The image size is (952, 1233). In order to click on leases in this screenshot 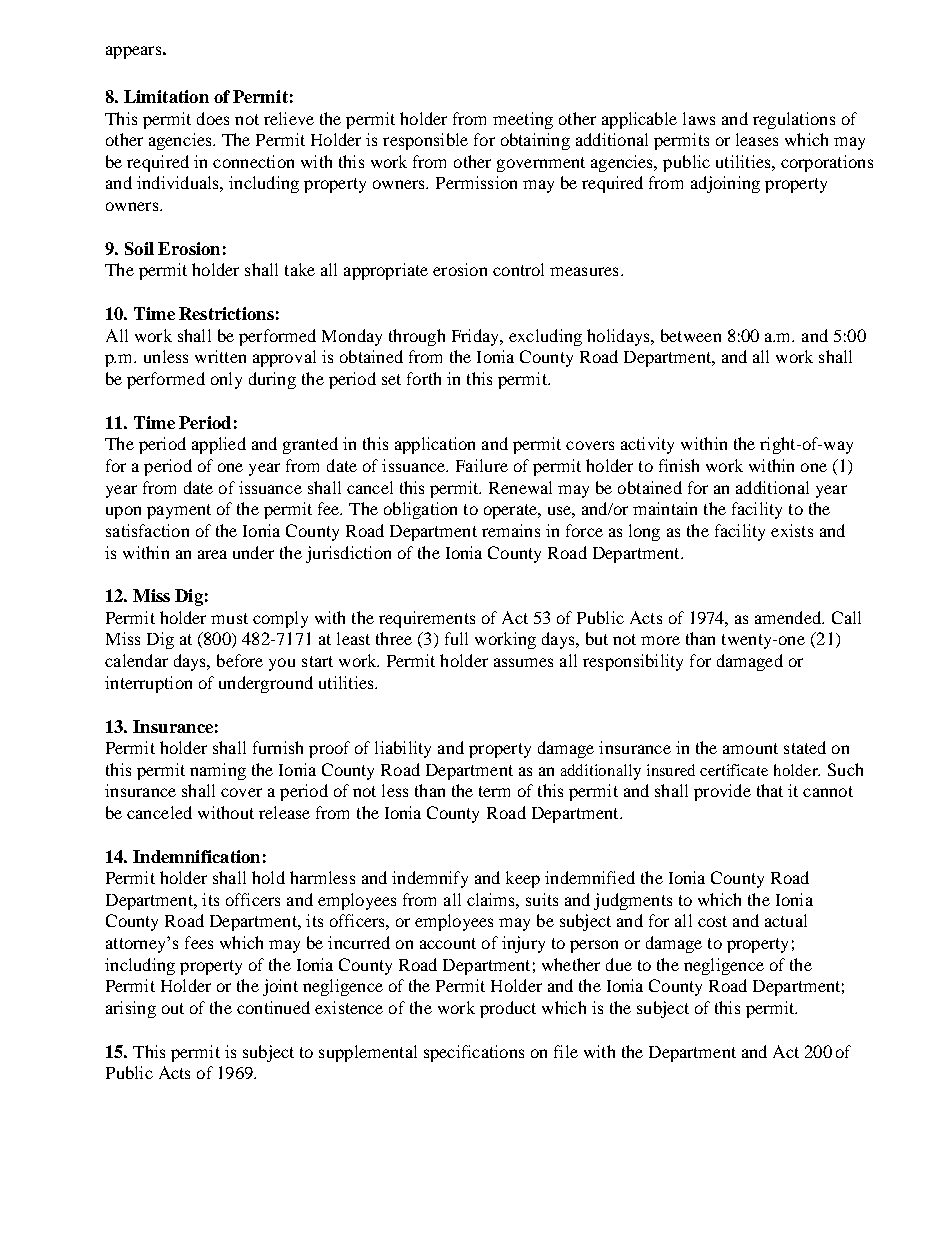, I will do `click(757, 139)`.
